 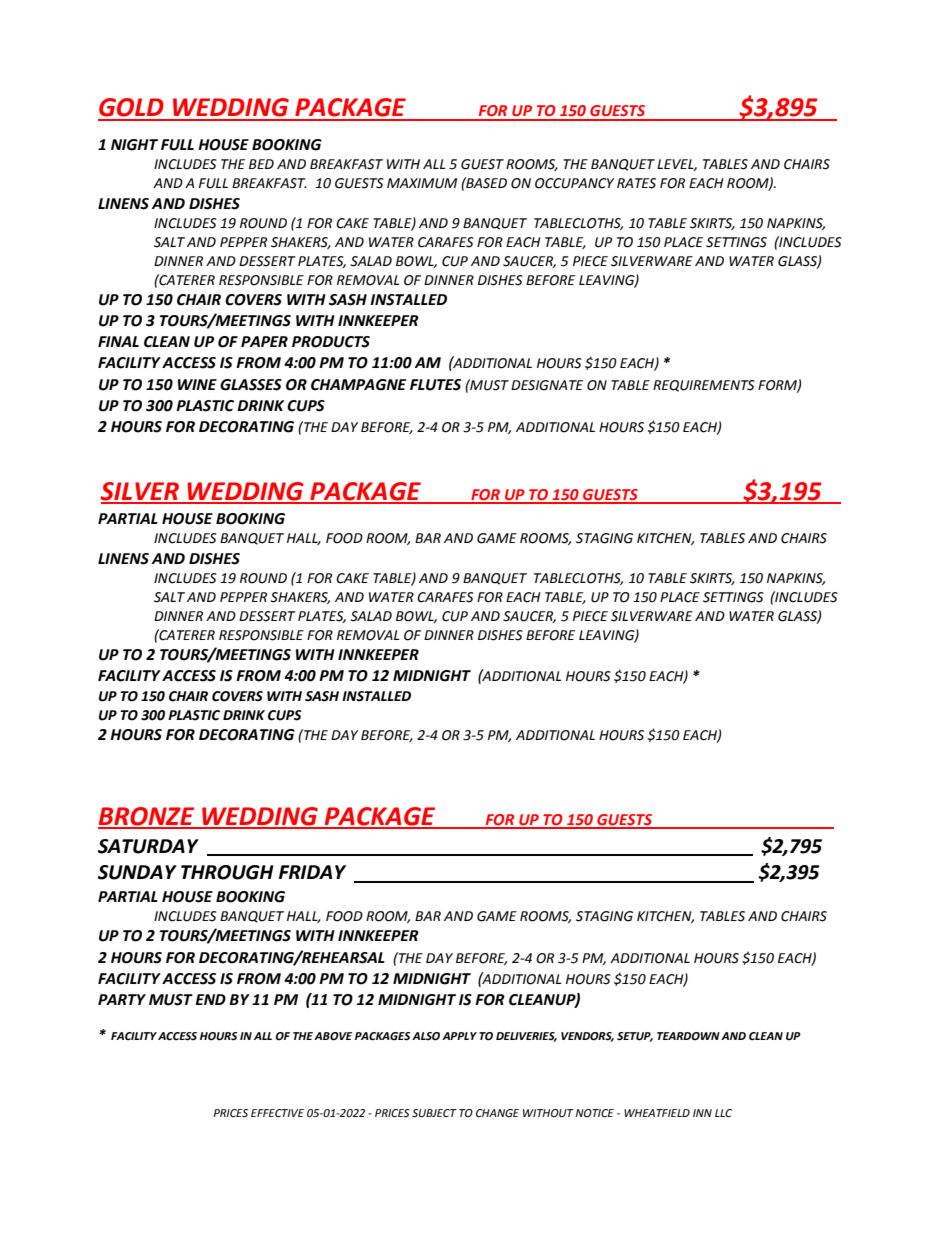 I want to click on FRIDAY, so click(x=312, y=872).
